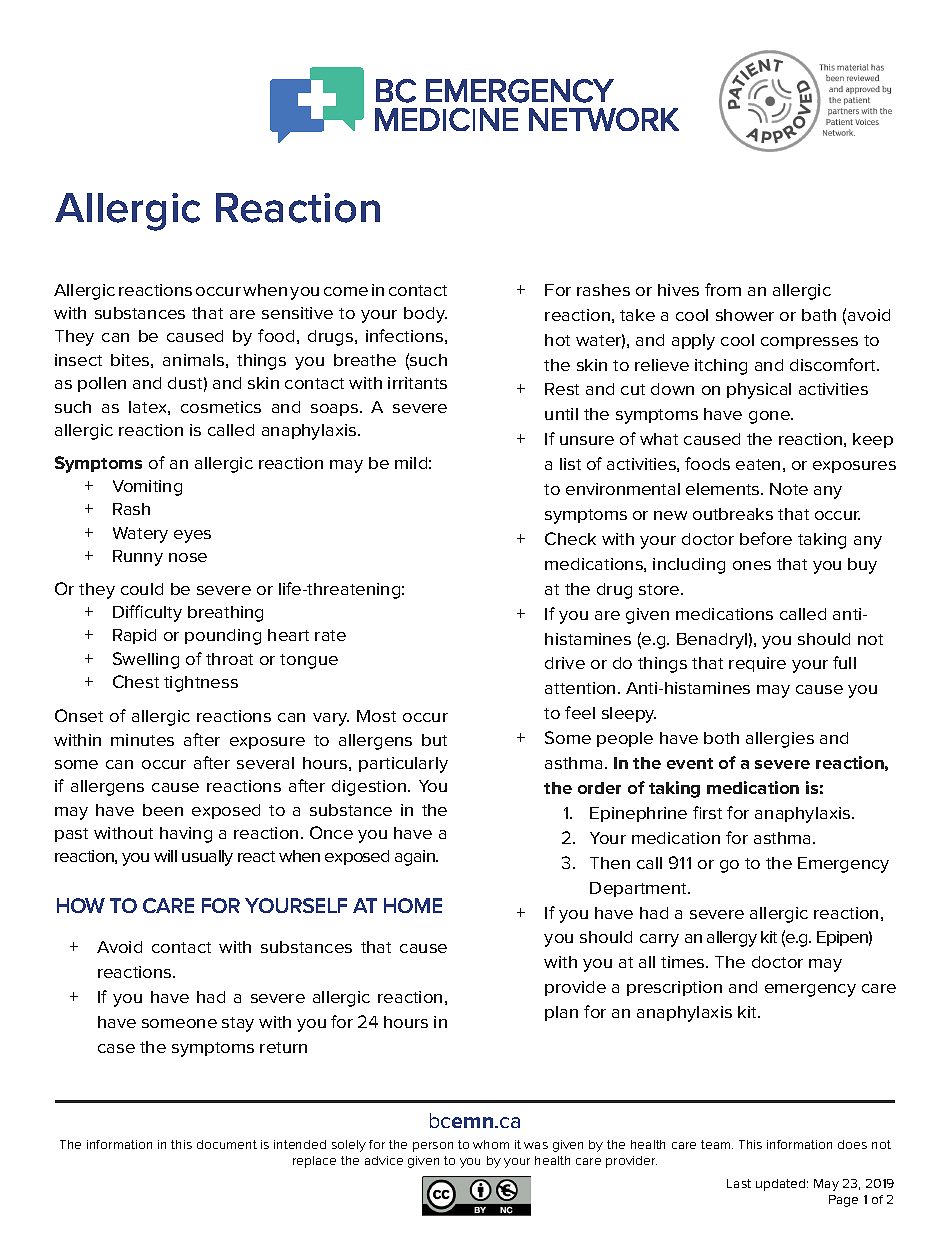  What do you see at coordinates (732, 939) in the document?
I see `allergy` at bounding box center [732, 939].
